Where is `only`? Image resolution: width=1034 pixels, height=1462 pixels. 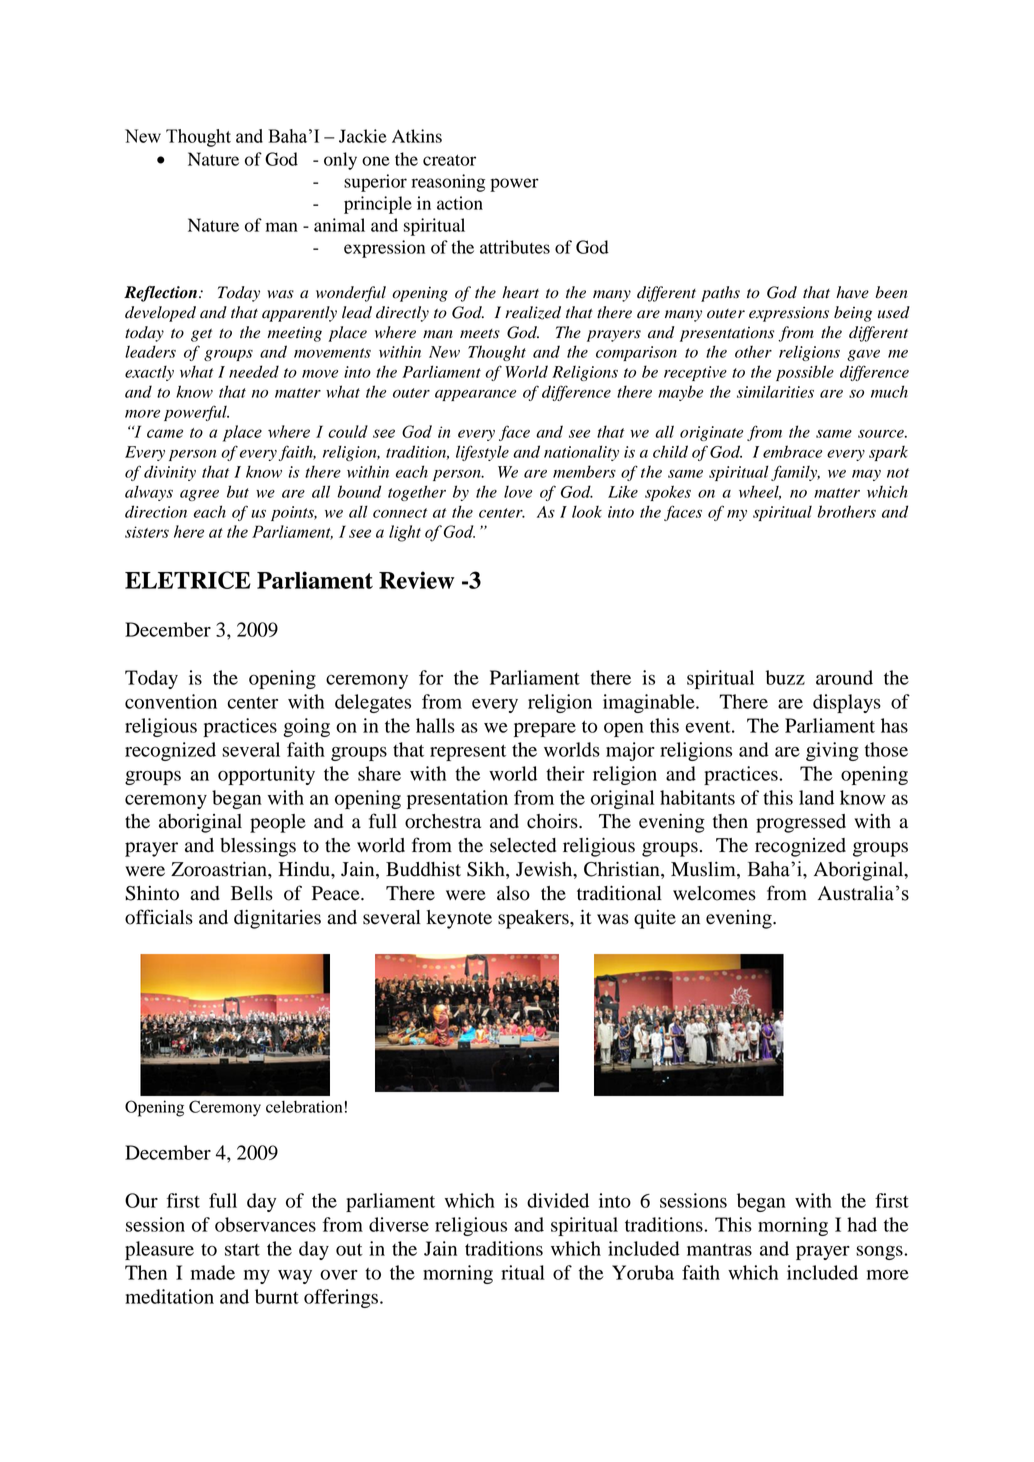
only is located at coordinates (340, 161).
